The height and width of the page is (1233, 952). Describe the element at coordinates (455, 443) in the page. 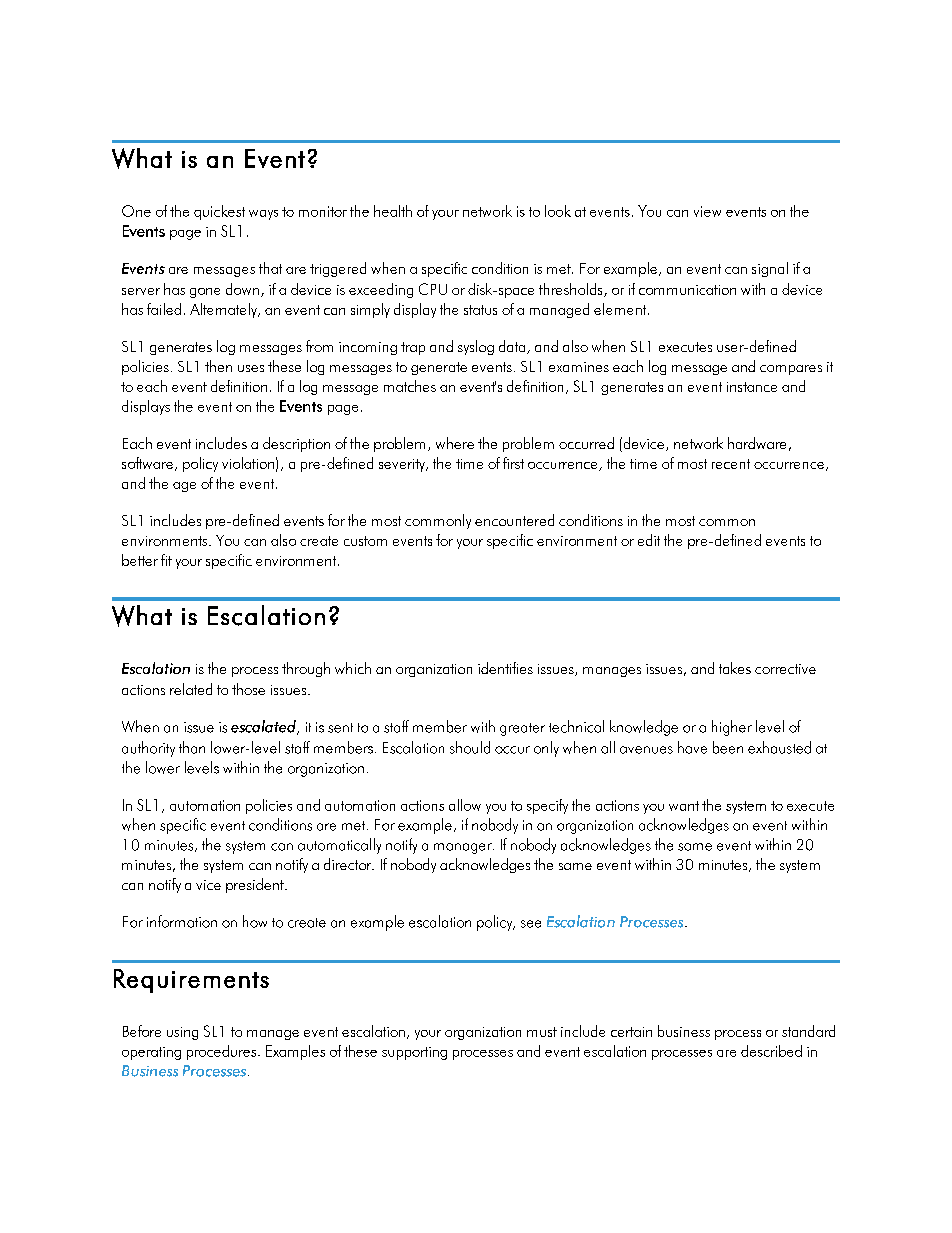

I see `where` at that location.
